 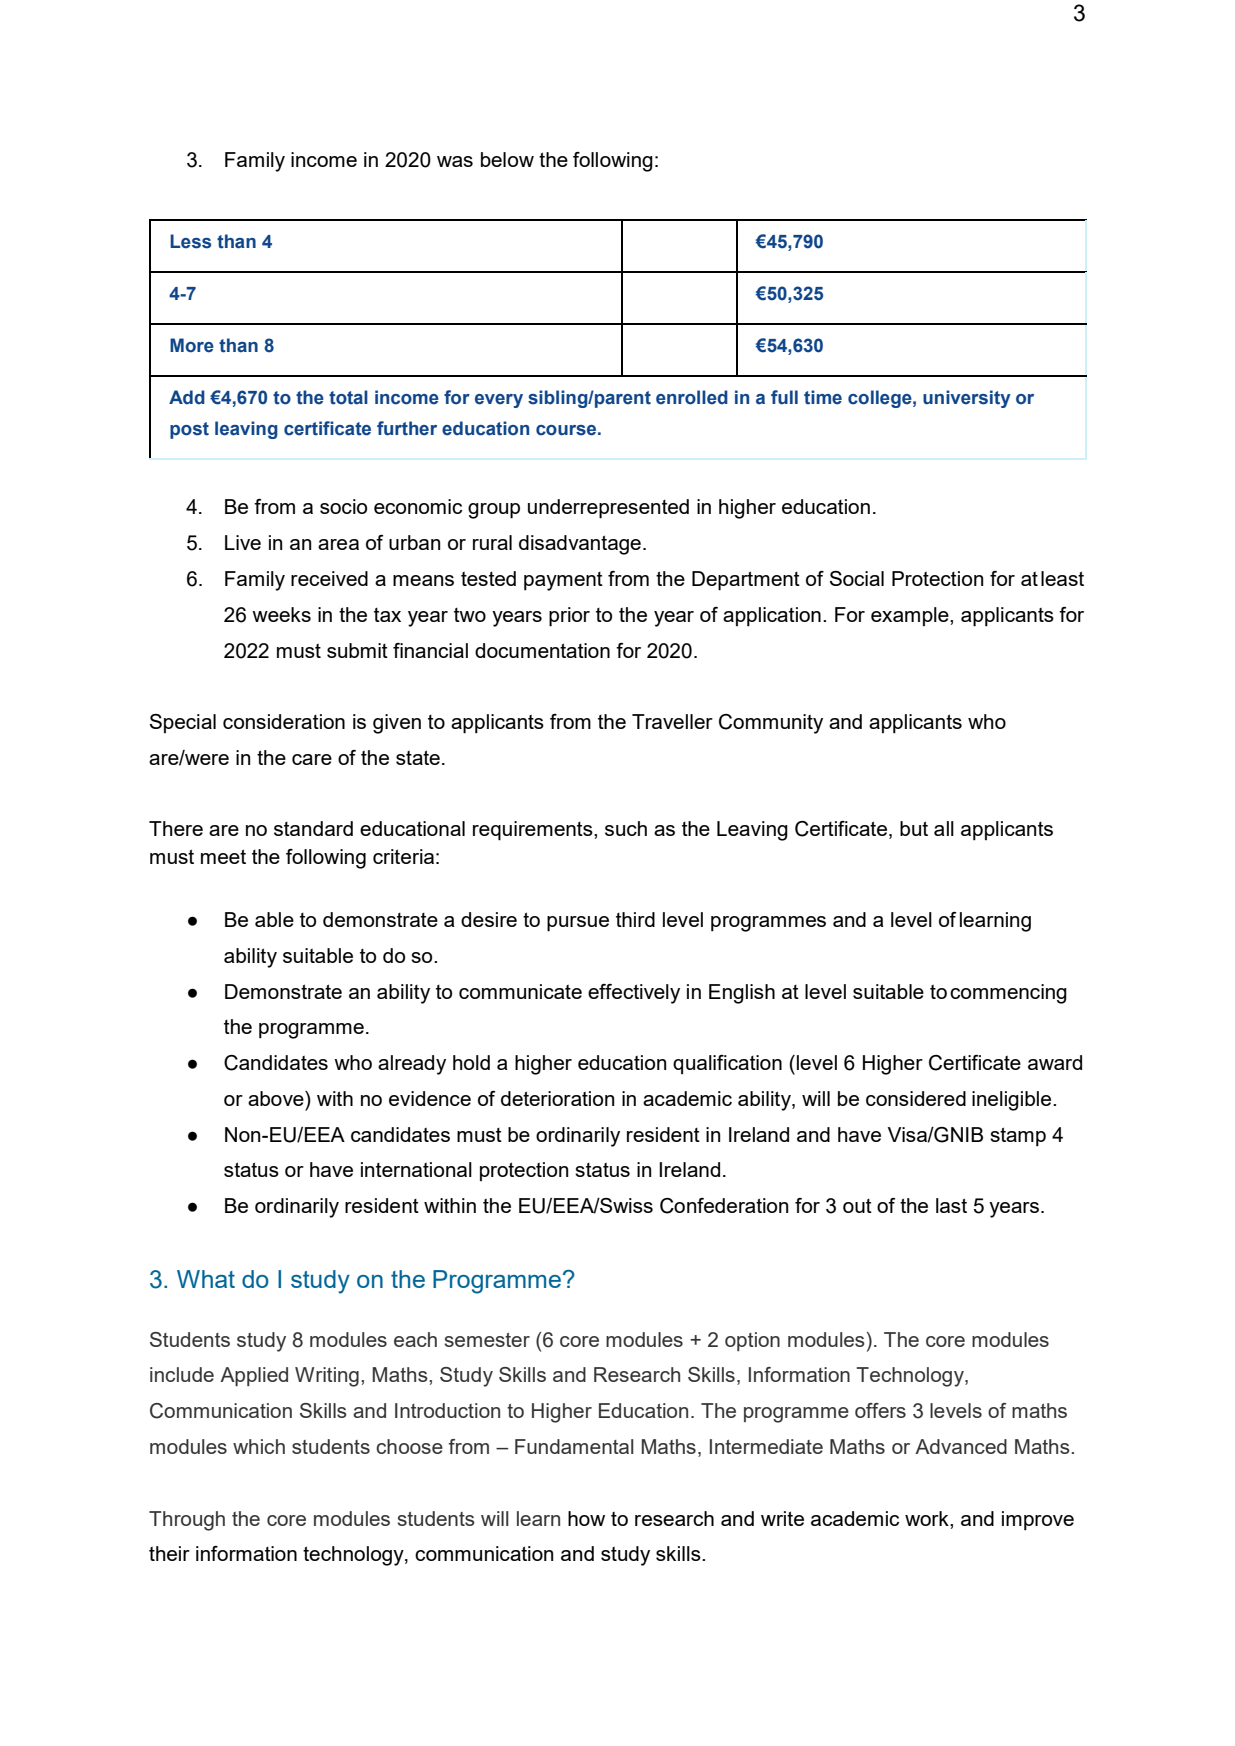 I want to click on above, so click(x=277, y=1098).
